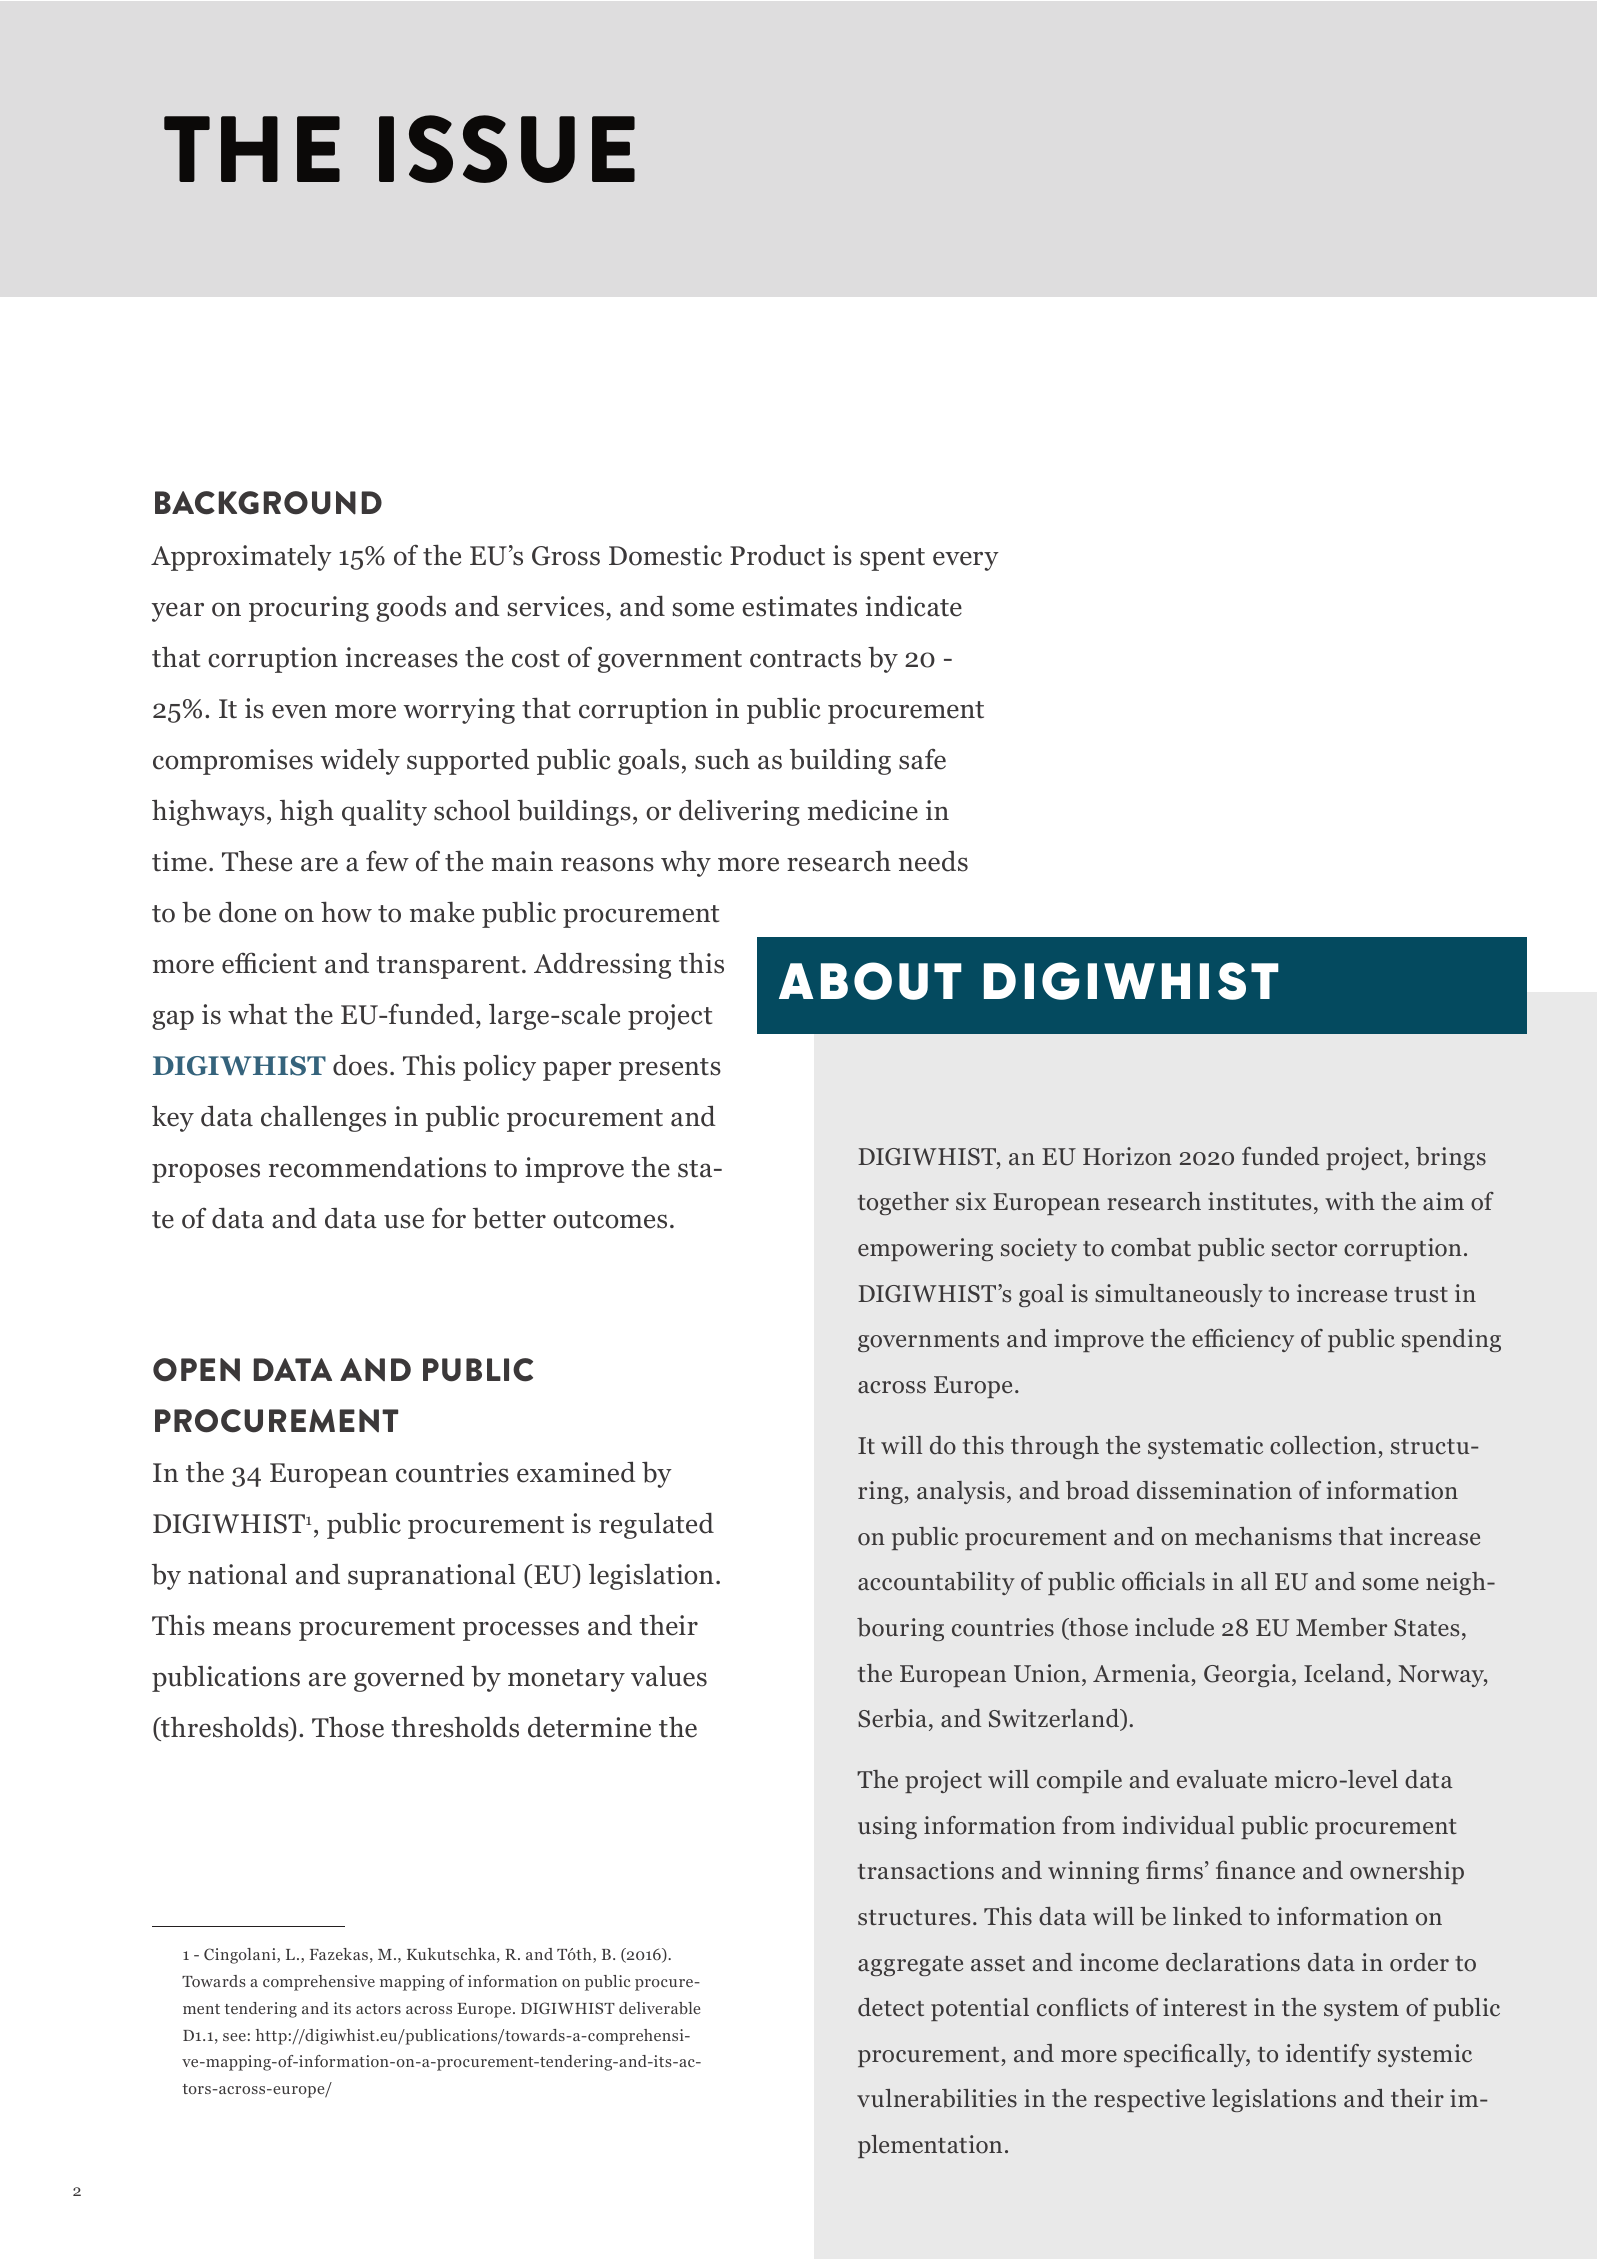 This screenshot has width=1597, height=2259. I want to click on ISSUE, so click(507, 149).
